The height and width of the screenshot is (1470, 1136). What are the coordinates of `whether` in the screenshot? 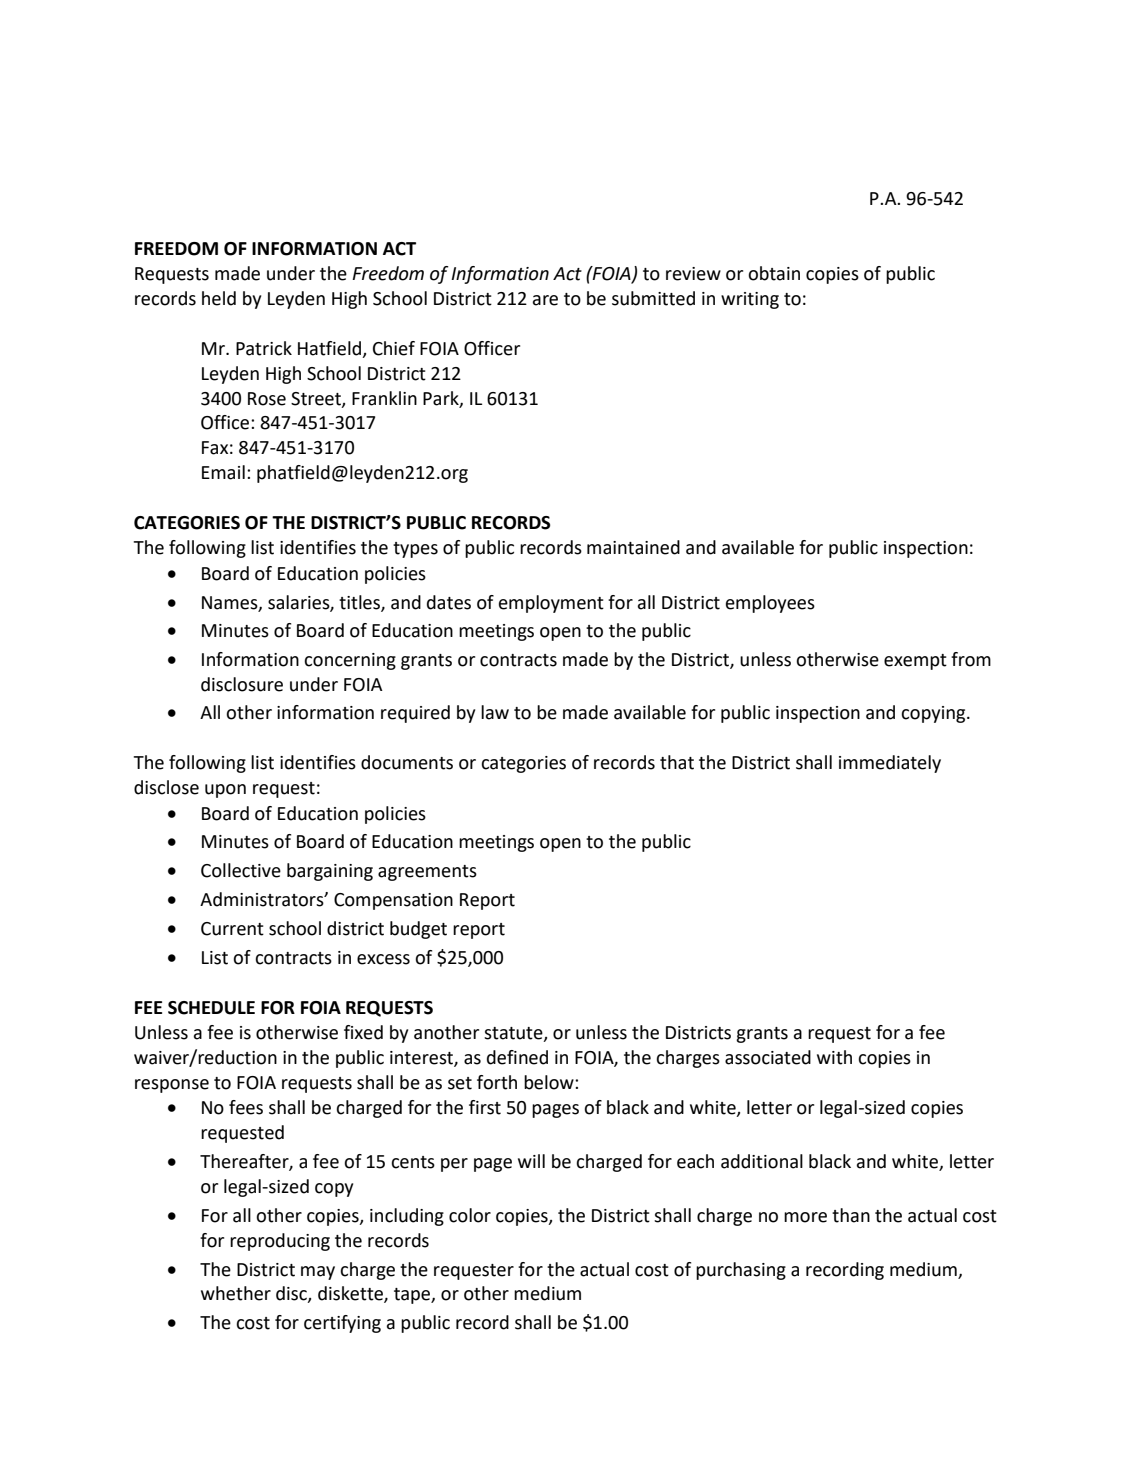 It's located at (236, 1293).
